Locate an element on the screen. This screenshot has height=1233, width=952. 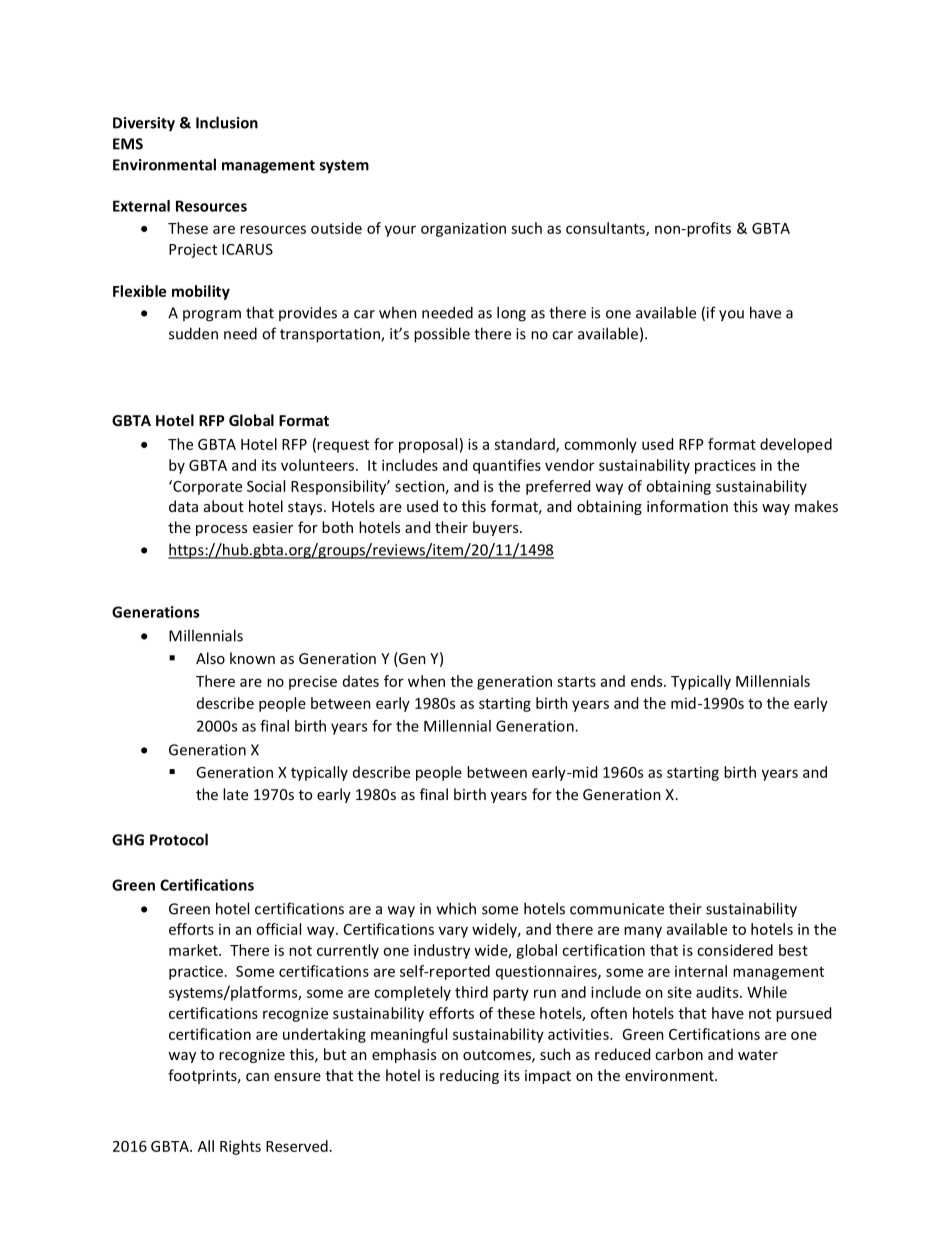
reducing is located at coordinates (469, 1076).
